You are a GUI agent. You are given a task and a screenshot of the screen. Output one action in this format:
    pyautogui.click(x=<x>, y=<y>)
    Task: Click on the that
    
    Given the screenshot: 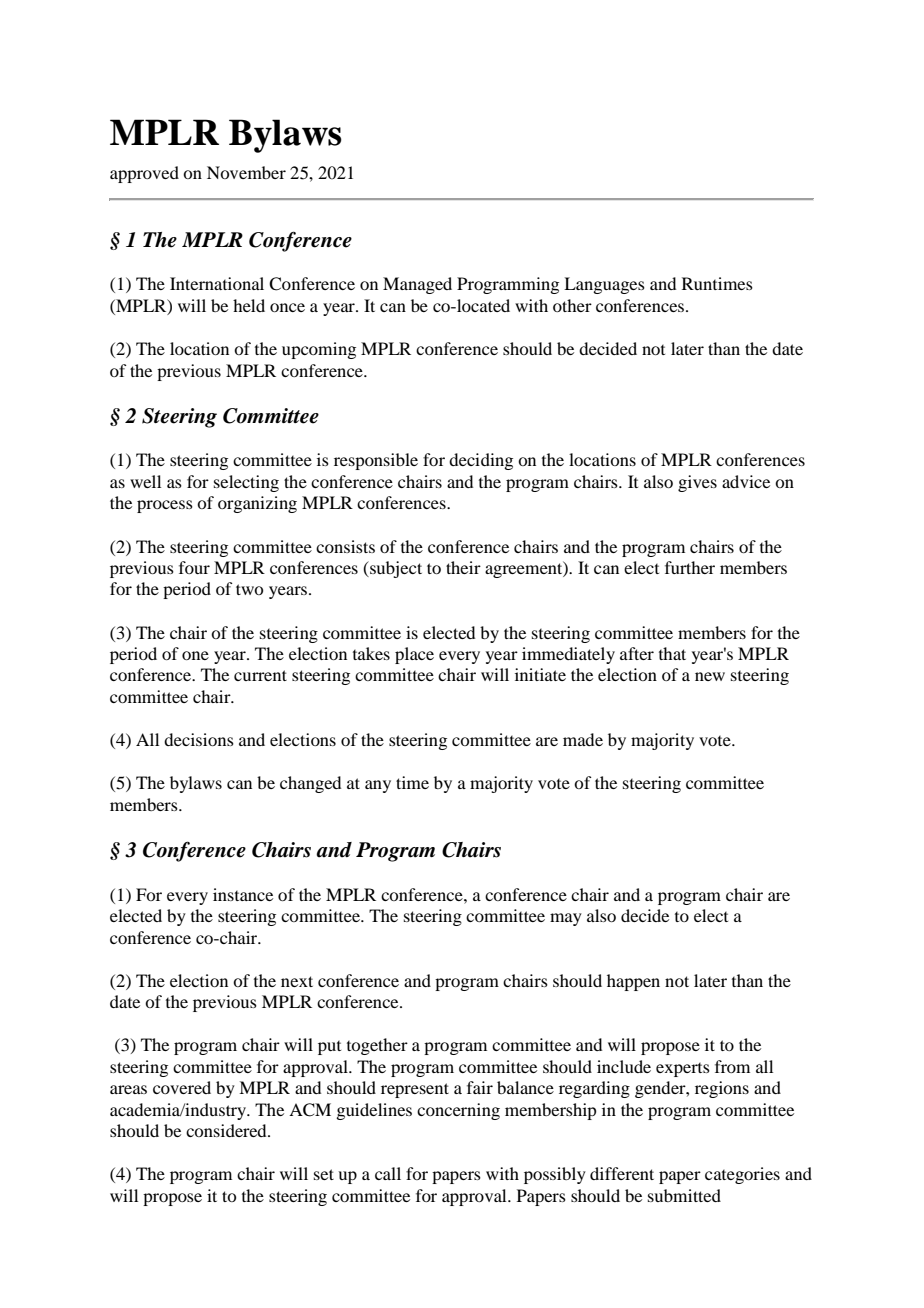 What is the action you would take?
    pyautogui.click(x=672, y=653)
